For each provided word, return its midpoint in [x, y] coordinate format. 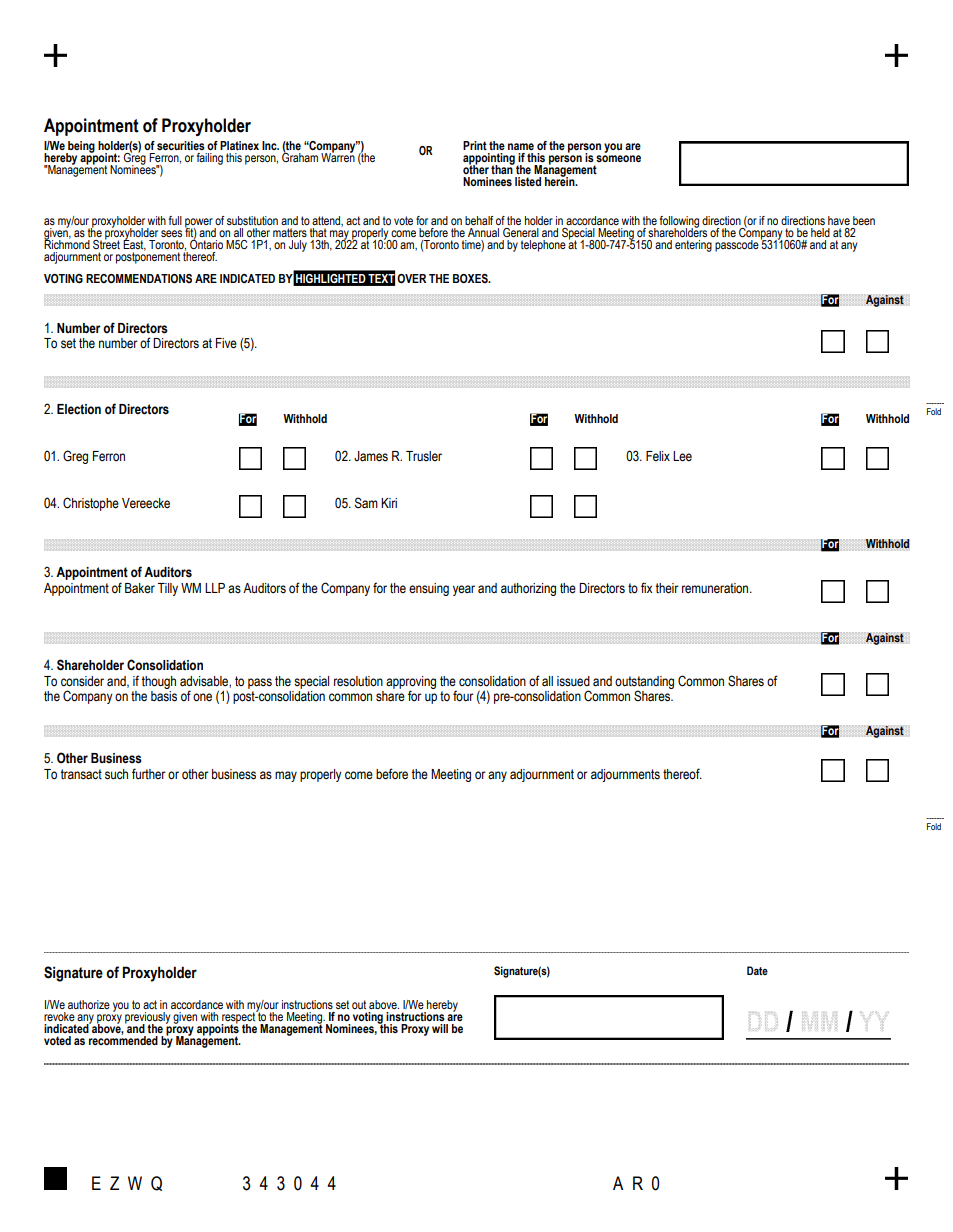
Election [79, 409]
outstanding [644, 683]
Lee [682, 456]
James [371, 456]
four [463, 696]
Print [475, 145]
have [839, 220]
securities [181, 145]
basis [164, 696]
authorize [89, 1004]
